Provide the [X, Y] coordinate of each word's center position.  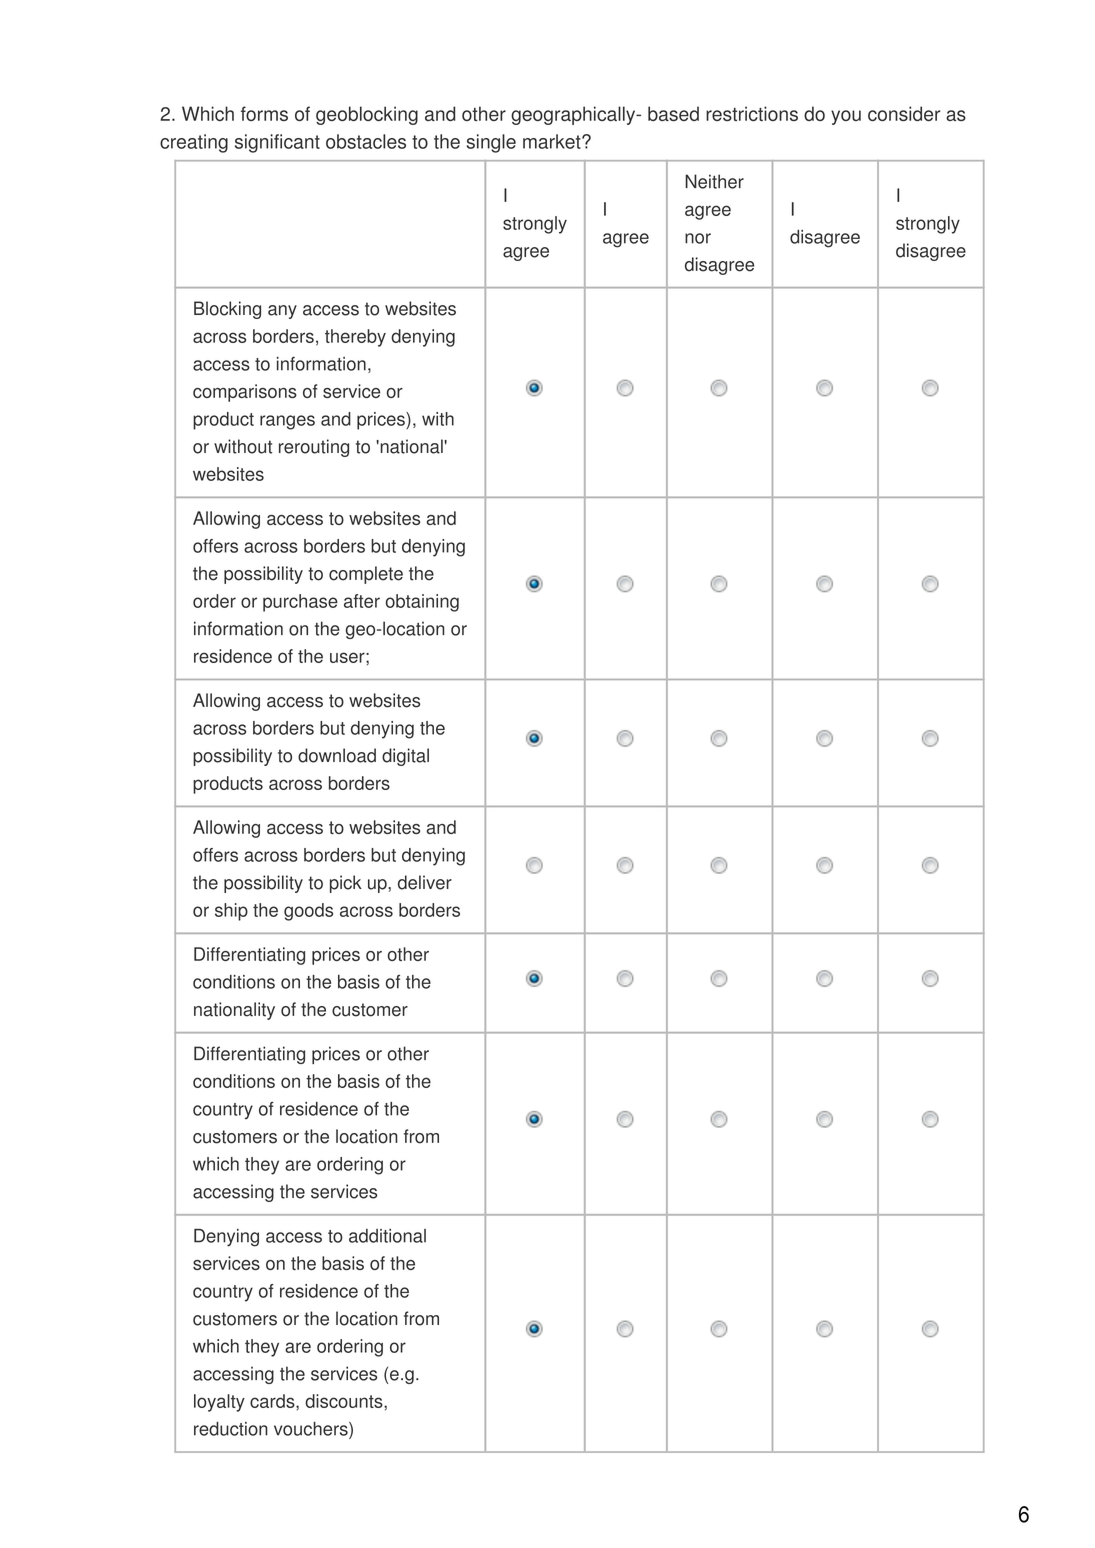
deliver [425, 882]
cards [273, 1401]
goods [308, 912]
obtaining [422, 603]
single [491, 143]
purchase [300, 603]
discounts [345, 1401]
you [846, 117]
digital [405, 757]
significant [277, 143]
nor [698, 238]
